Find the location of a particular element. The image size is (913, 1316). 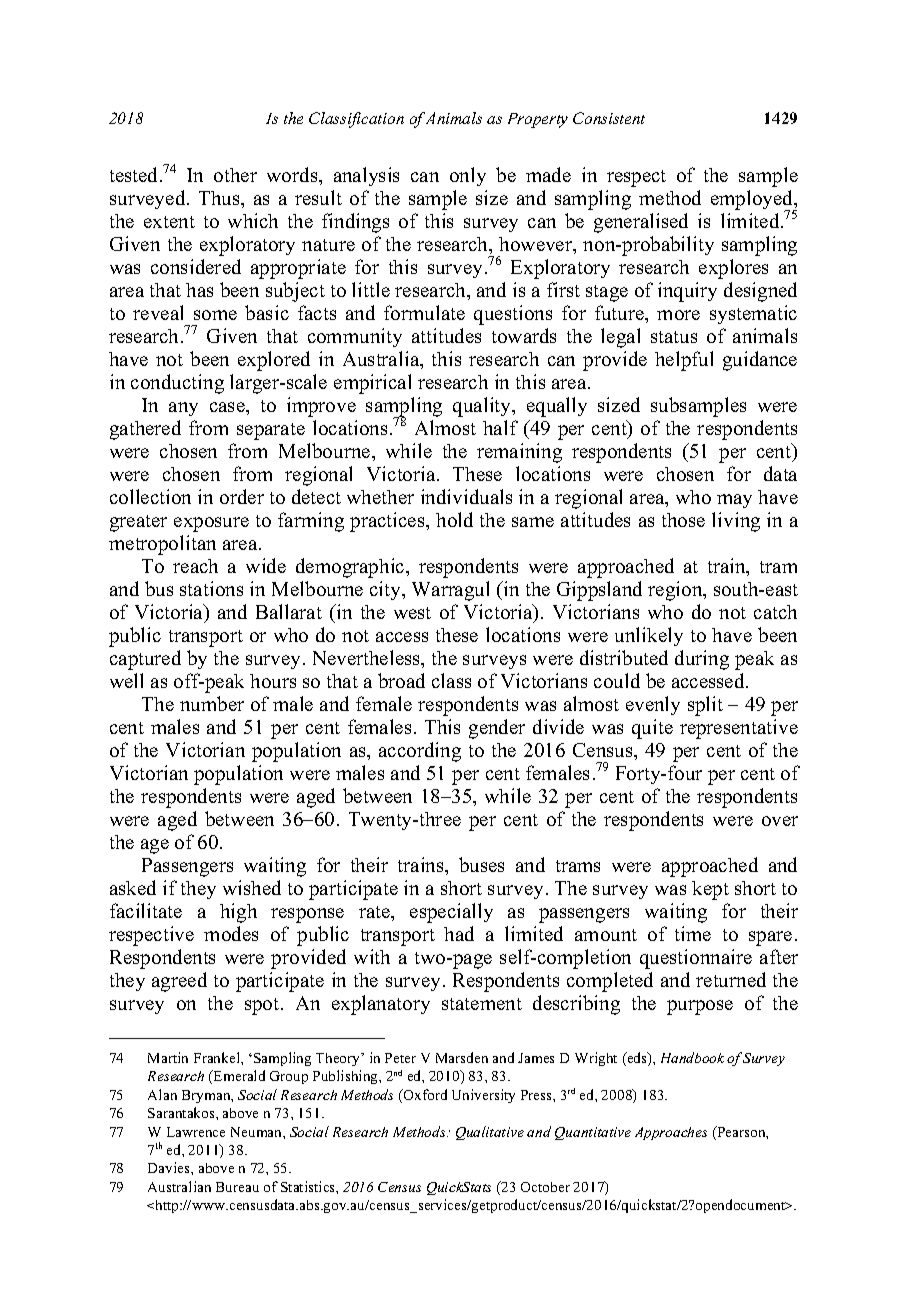

broad is located at coordinates (401, 680).
